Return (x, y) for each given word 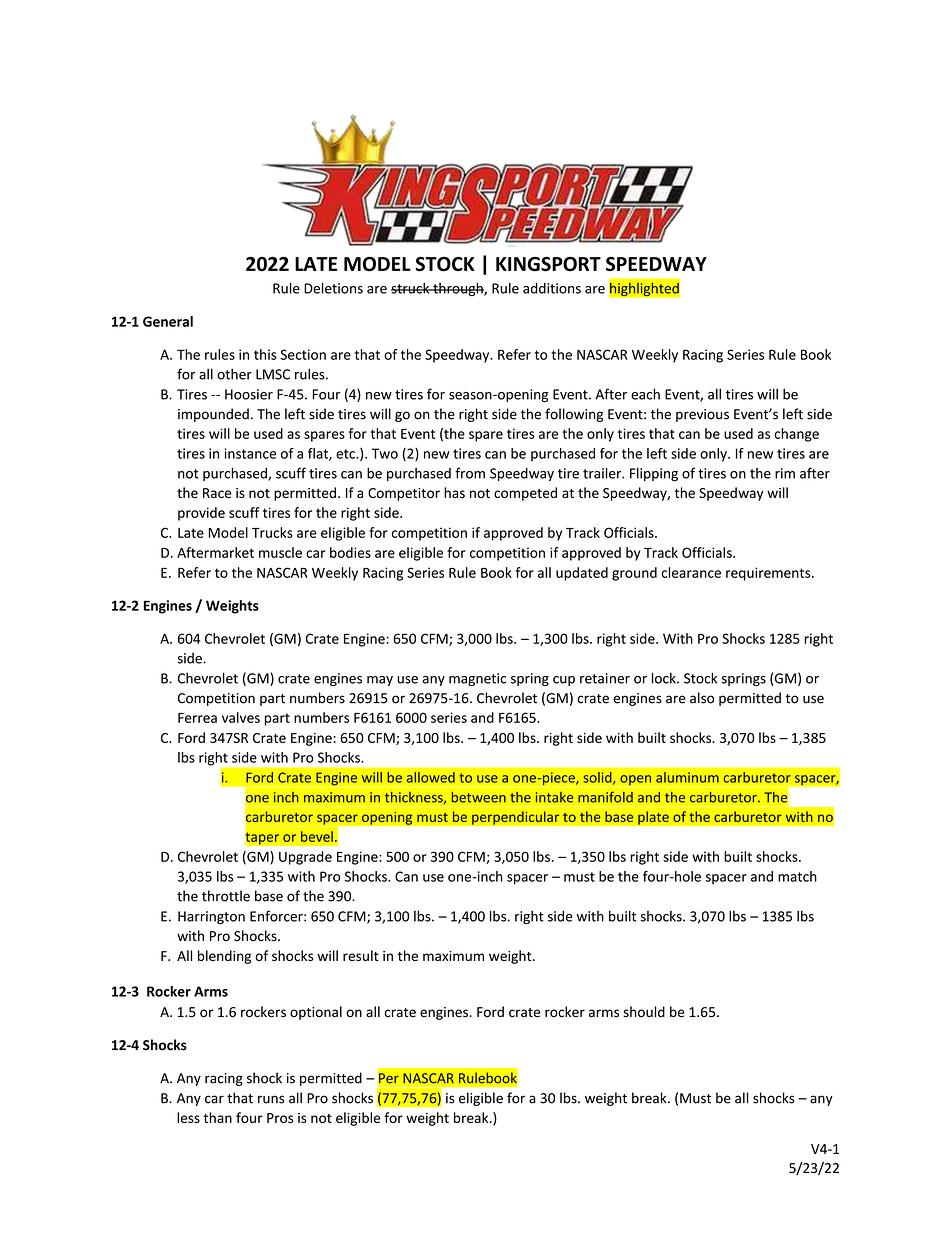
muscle (280, 552)
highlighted (644, 289)
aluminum (687, 777)
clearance (691, 572)
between (478, 797)
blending (224, 957)
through (458, 289)
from (470, 473)
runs (271, 1099)
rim (785, 473)
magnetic (477, 679)
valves (241, 717)
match (797, 876)
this (265, 354)
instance (250, 453)
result (361, 955)
